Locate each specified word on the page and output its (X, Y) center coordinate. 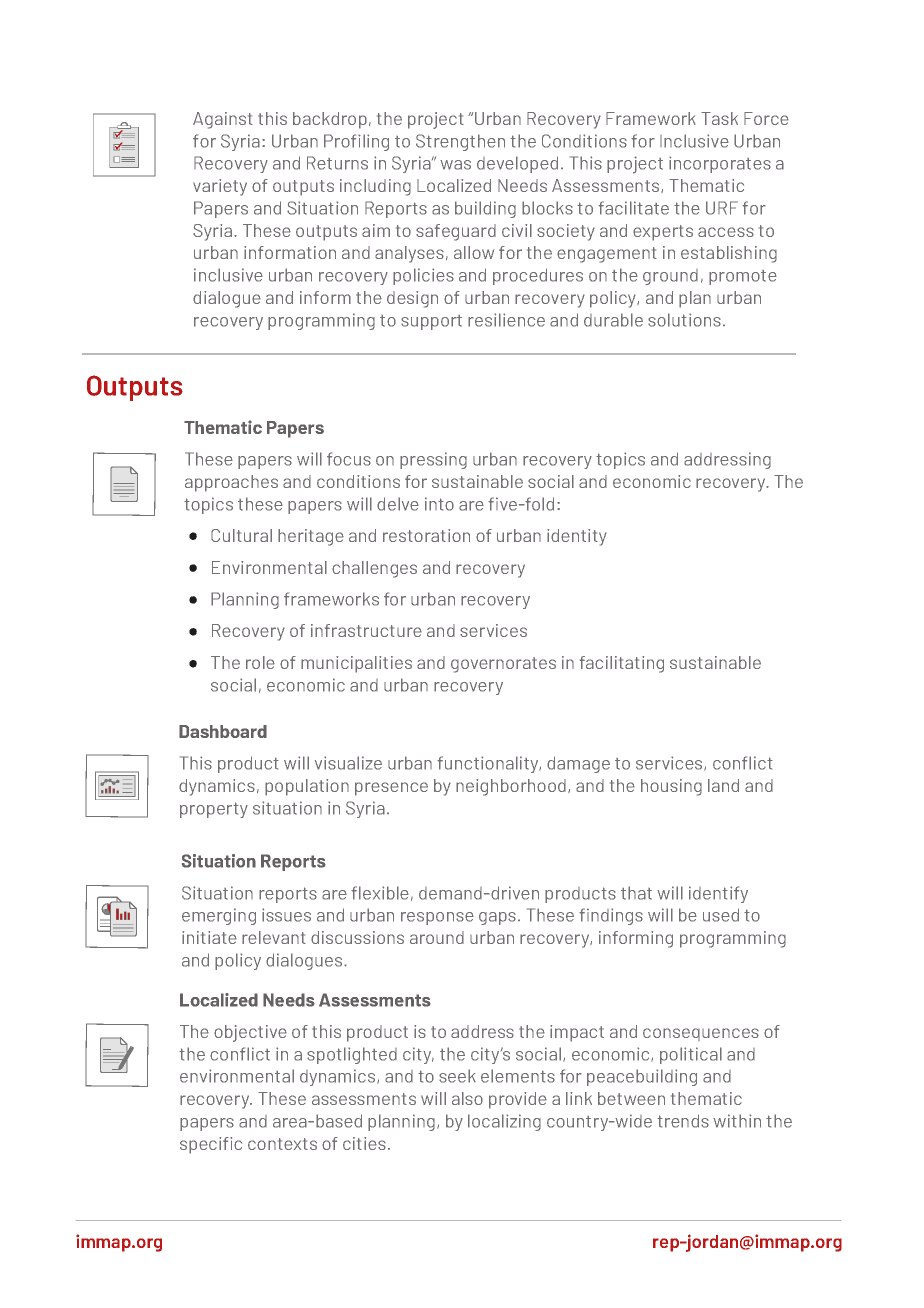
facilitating (622, 664)
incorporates (720, 164)
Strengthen (460, 142)
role (260, 662)
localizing (504, 1122)
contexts (282, 1144)
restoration (426, 535)
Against (223, 120)
